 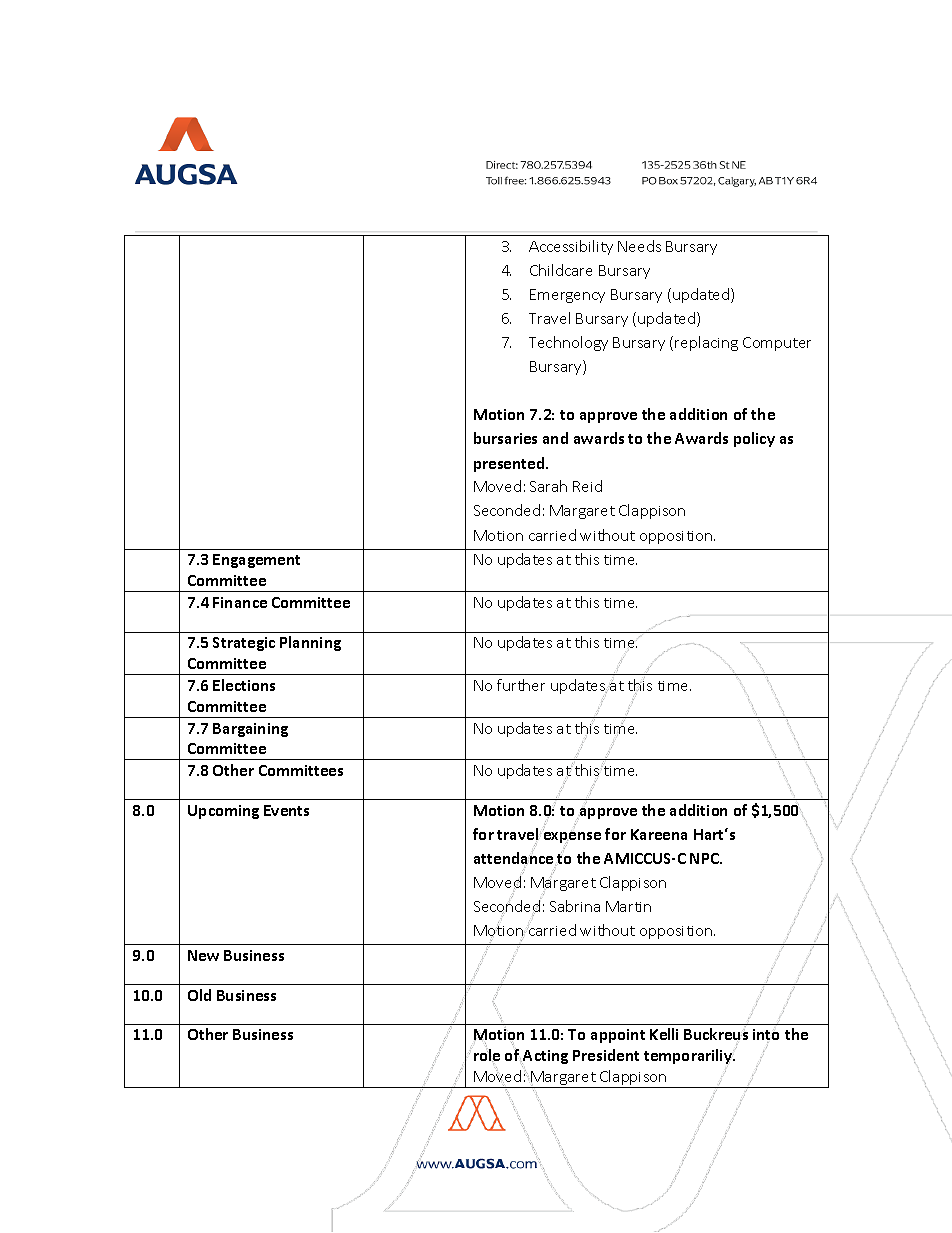 What do you see at coordinates (567, 296) in the image?
I see `Emergency` at bounding box center [567, 296].
